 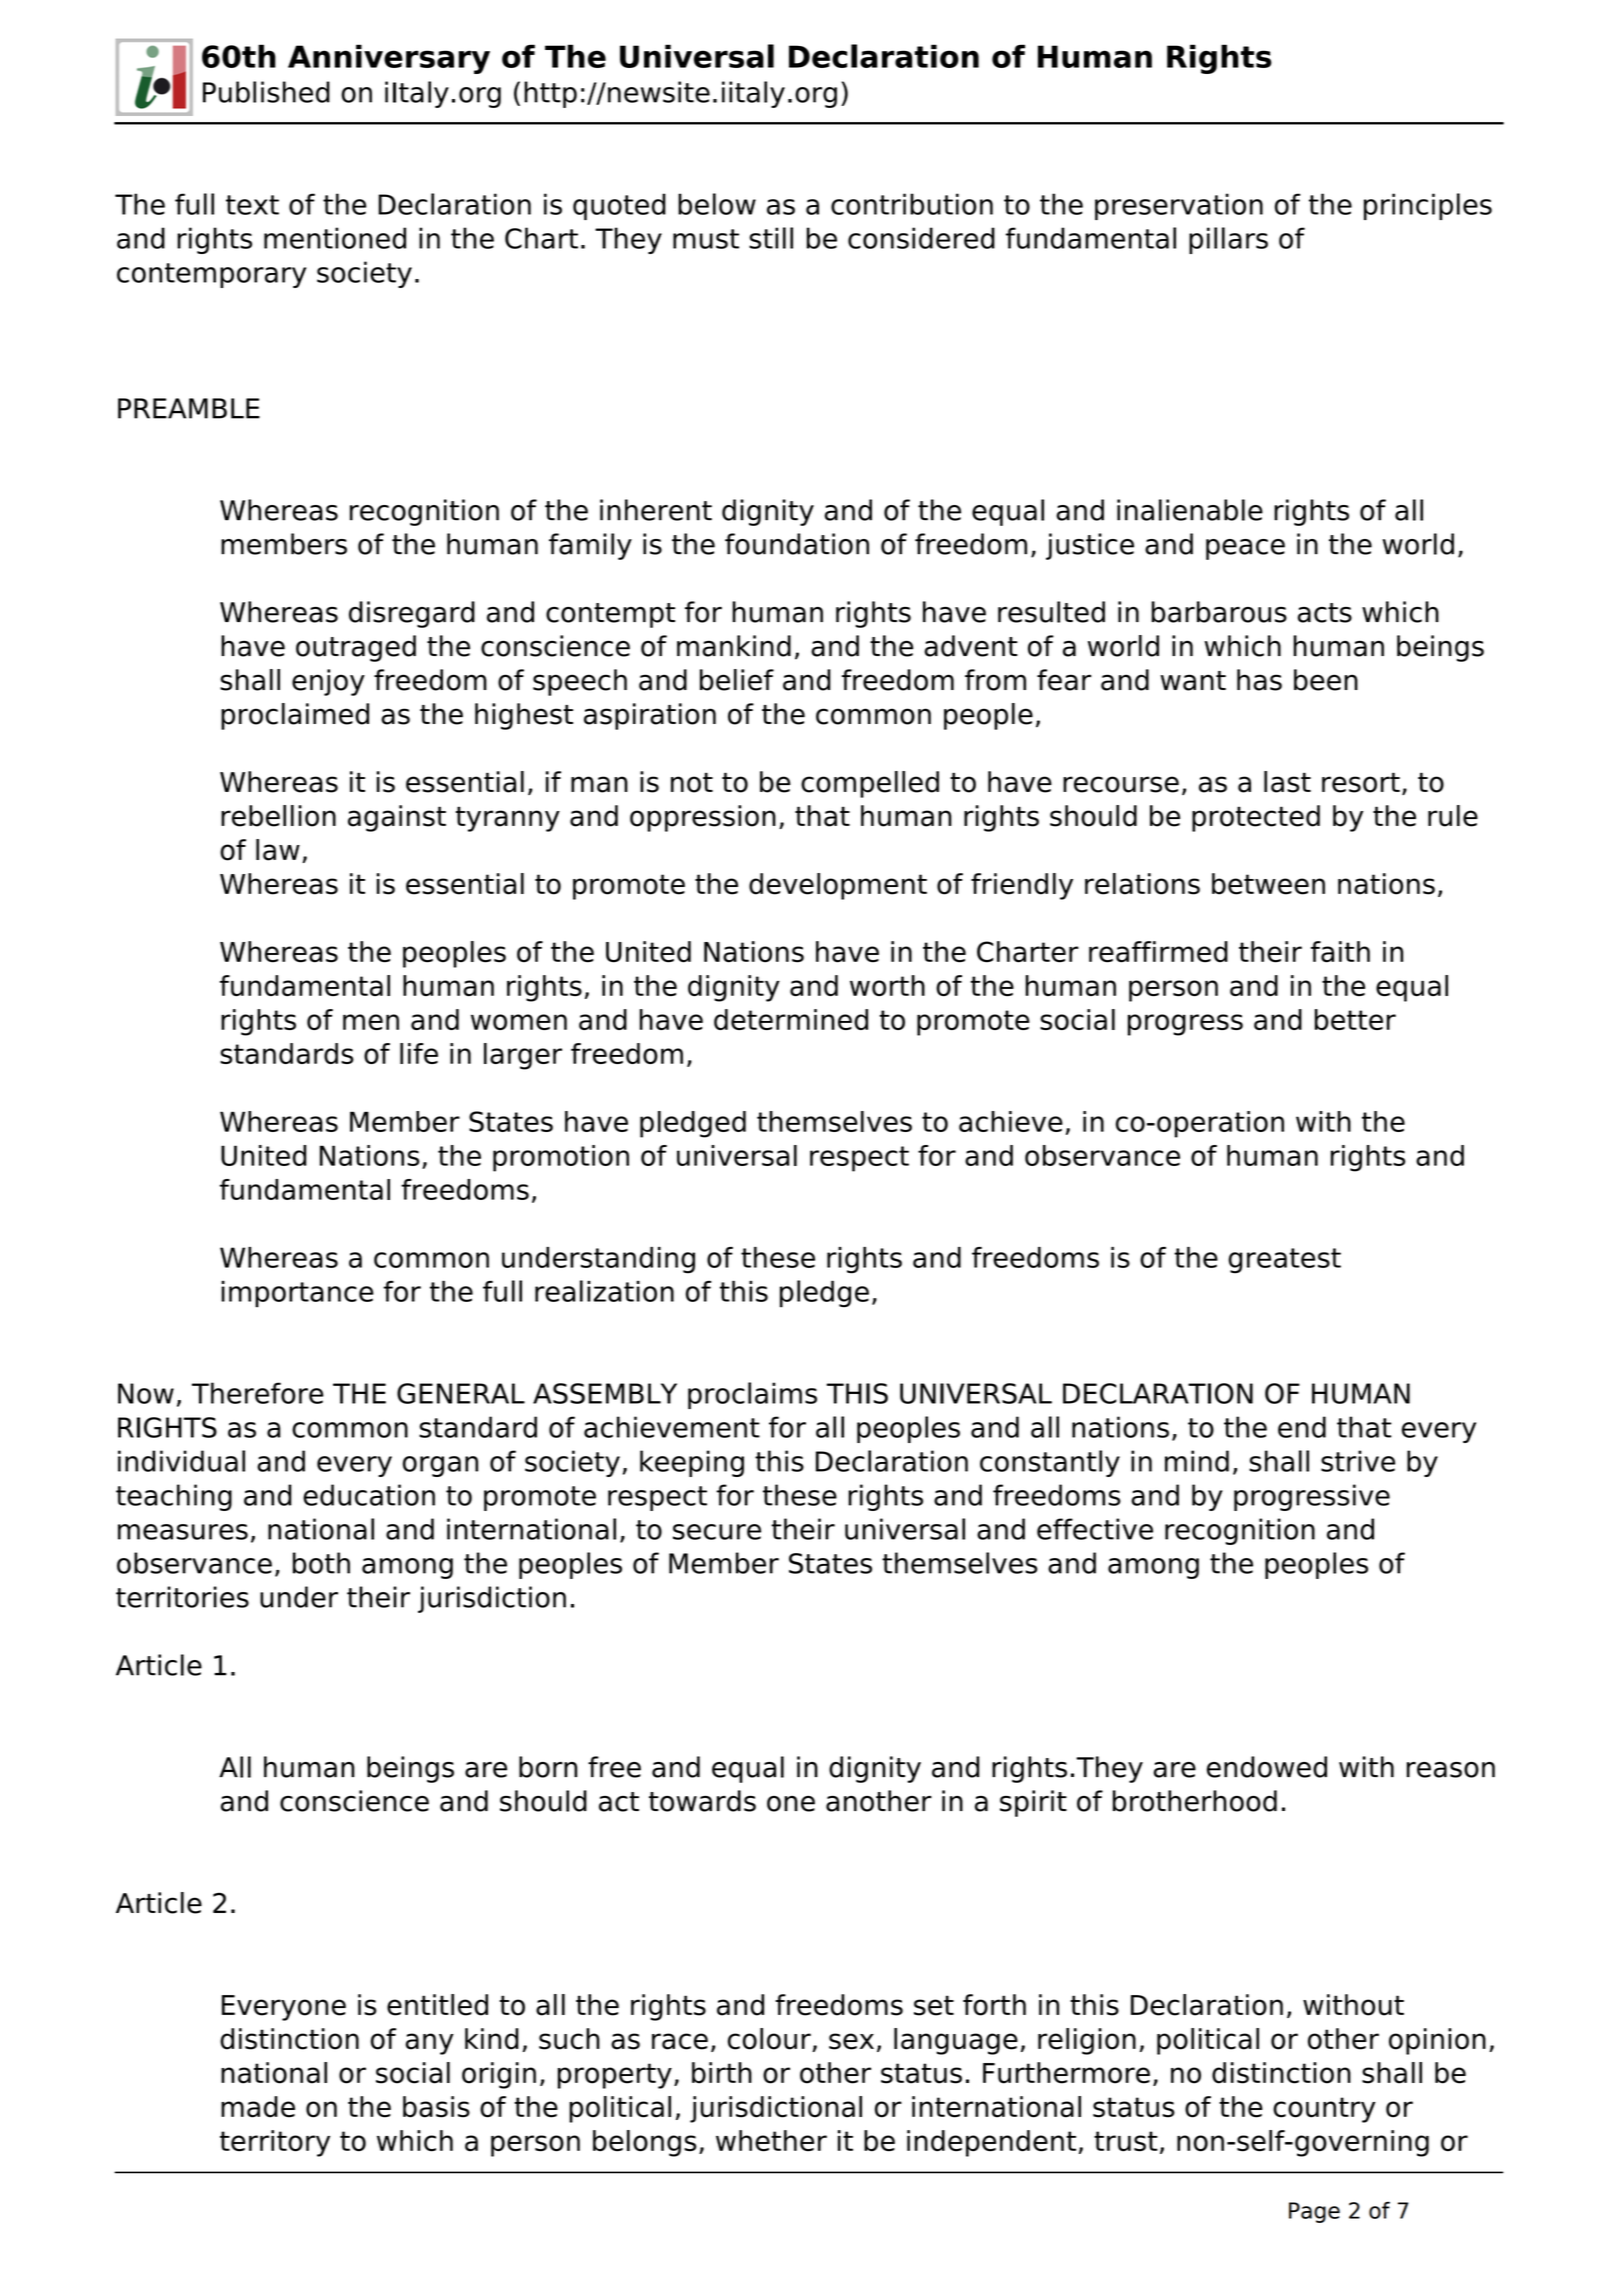 I want to click on greatest, so click(x=1284, y=1261).
